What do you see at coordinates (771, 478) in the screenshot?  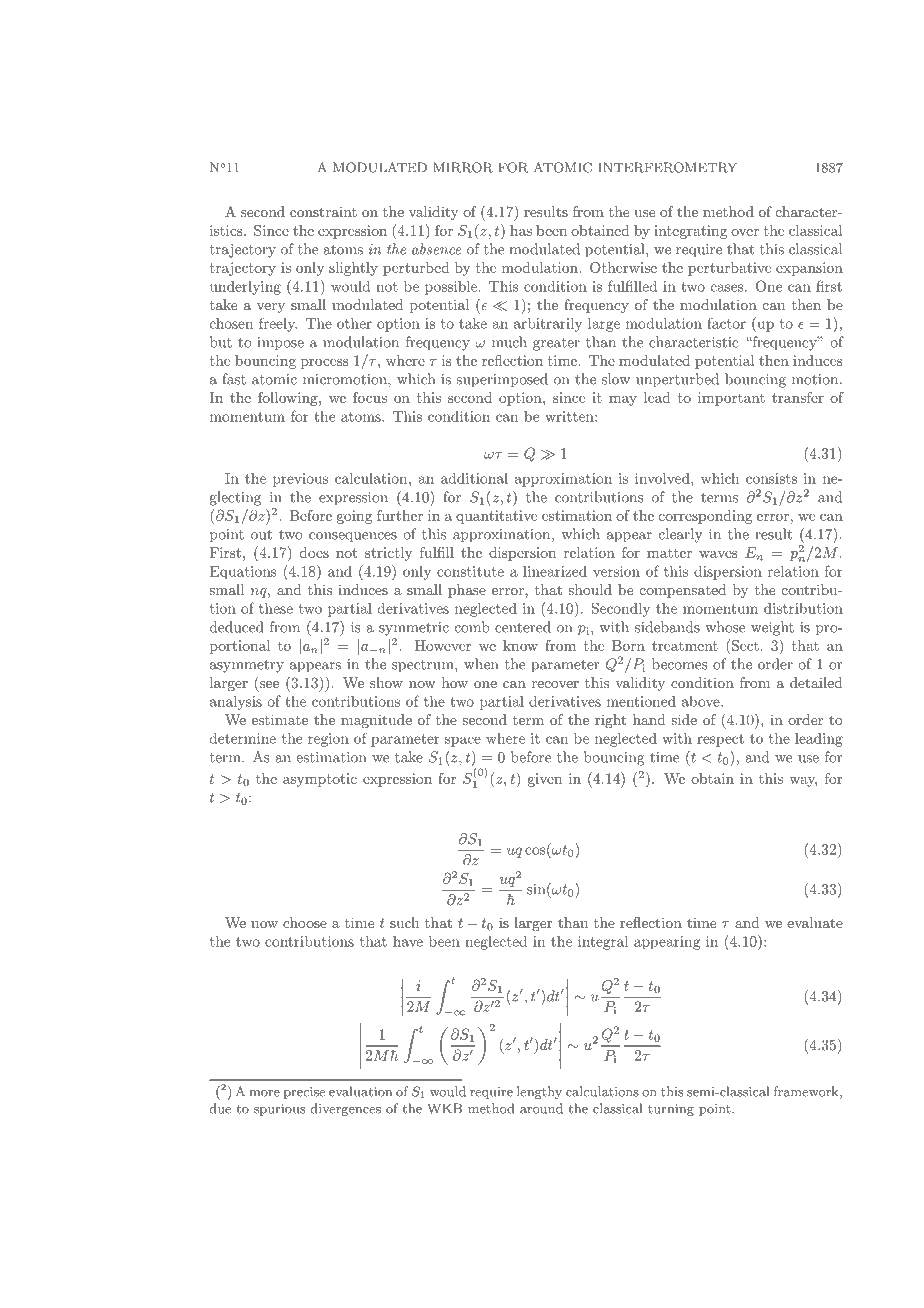 I see `consists` at bounding box center [771, 478].
